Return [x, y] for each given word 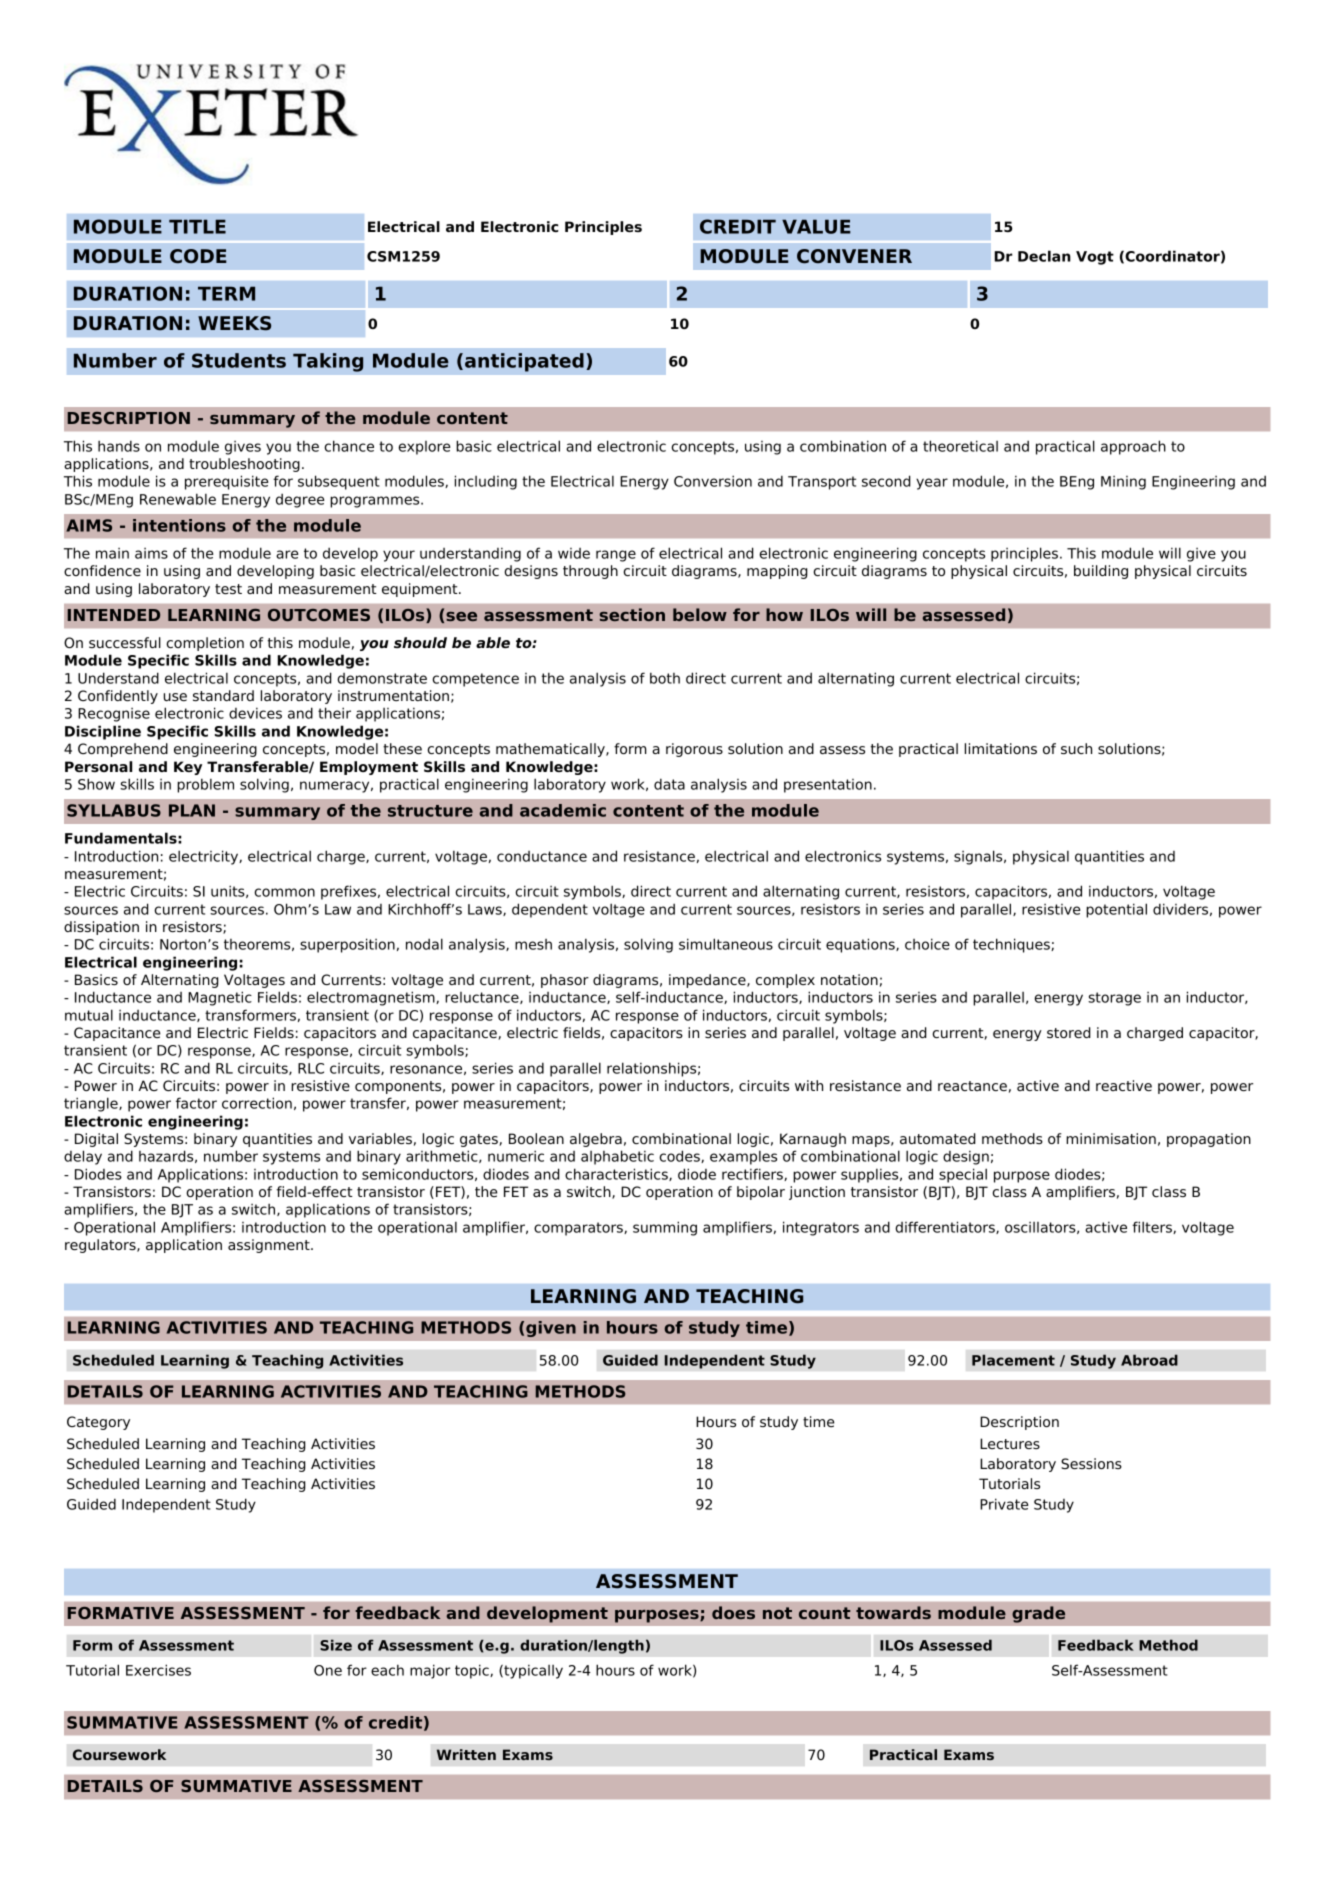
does [733, 1612]
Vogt [1095, 258]
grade [1038, 1614]
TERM [226, 293]
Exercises [158, 1670]
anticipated [524, 362]
